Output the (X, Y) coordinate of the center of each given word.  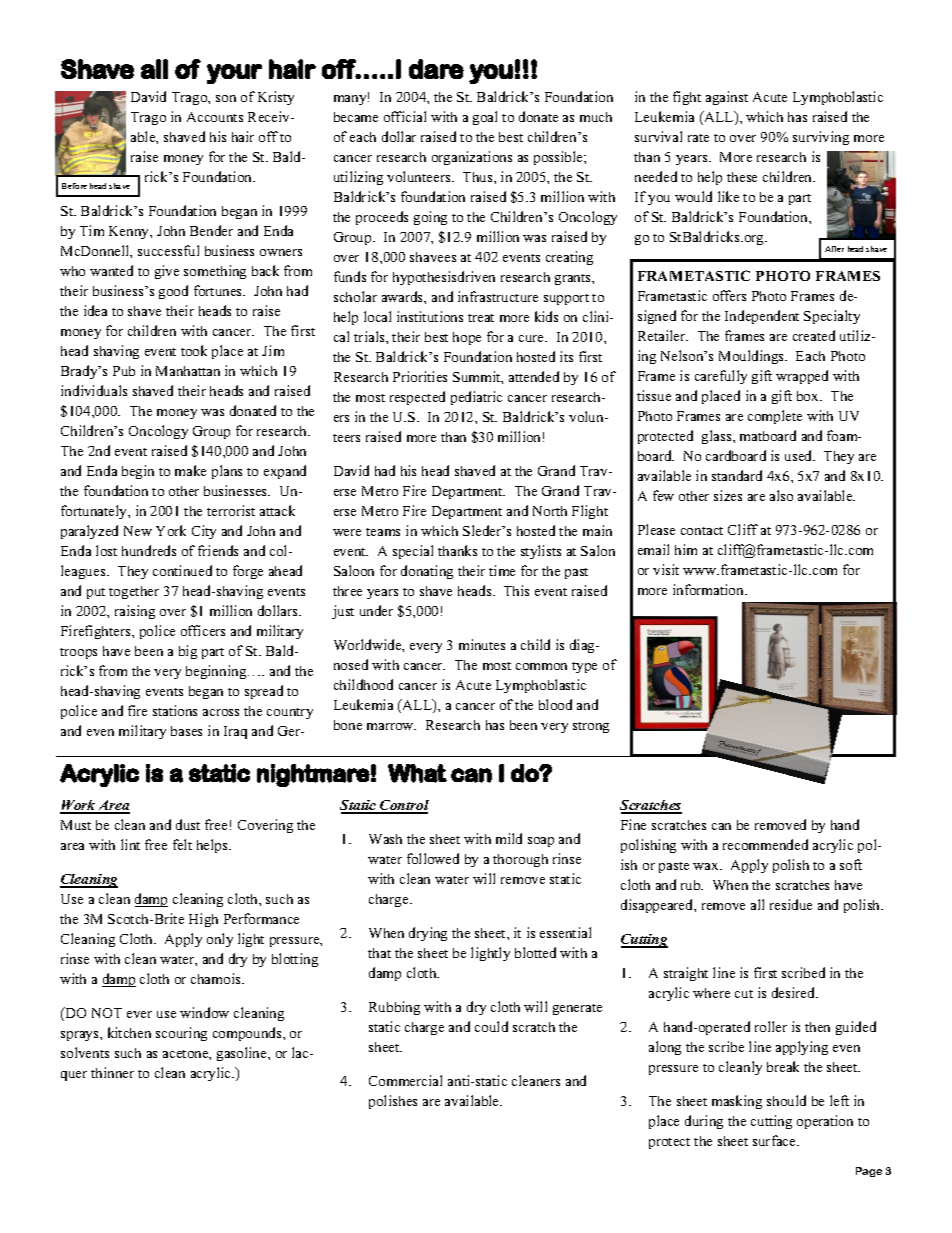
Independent (762, 317)
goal (485, 118)
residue (791, 904)
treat (481, 318)
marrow (391, 726)
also (781, 495)
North (550, 511)
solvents (85, 1052)
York (171, 530)
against (727, 98)
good (173, 292)
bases (186, 731)
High (203, 920)
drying (428, 934)
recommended (765, 844)
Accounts (215, 117)
